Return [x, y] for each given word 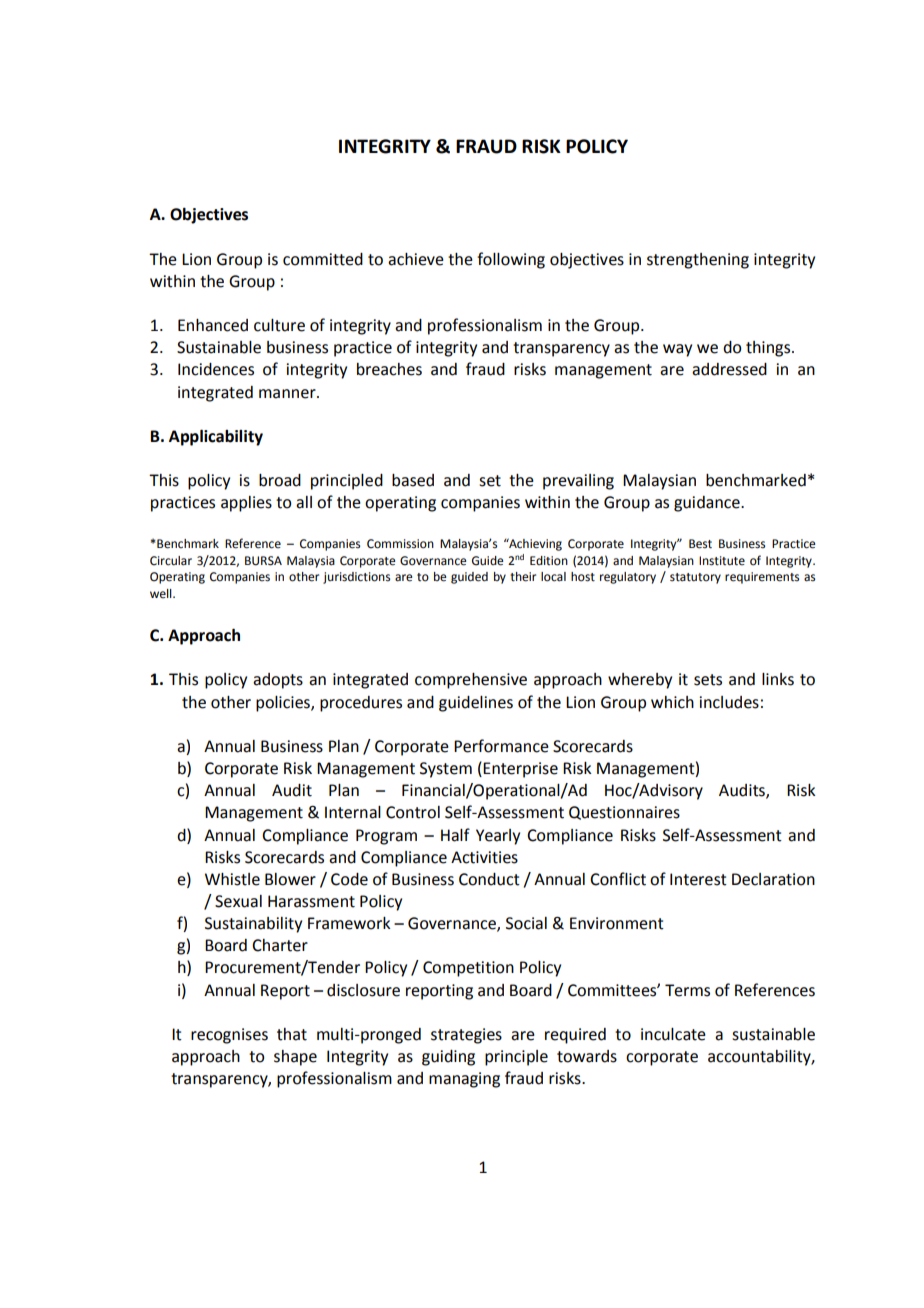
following [511, 260]
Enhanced [213, 325]
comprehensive [471, 681]
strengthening [698, 261]
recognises [229, 1036]
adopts [278, 681]
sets [708, 680]
